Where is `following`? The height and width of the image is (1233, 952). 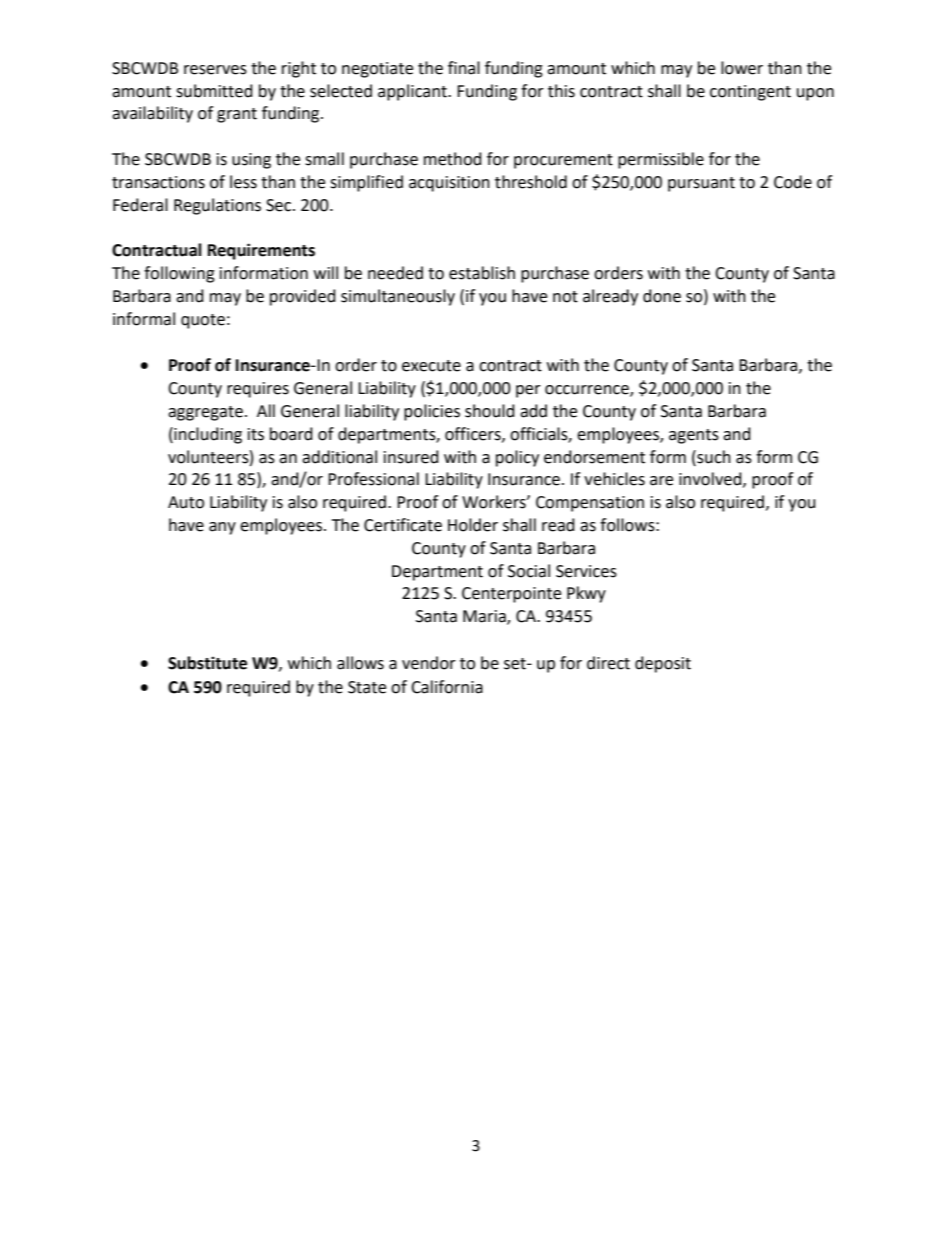 following is located at coordinates (179, 274).
